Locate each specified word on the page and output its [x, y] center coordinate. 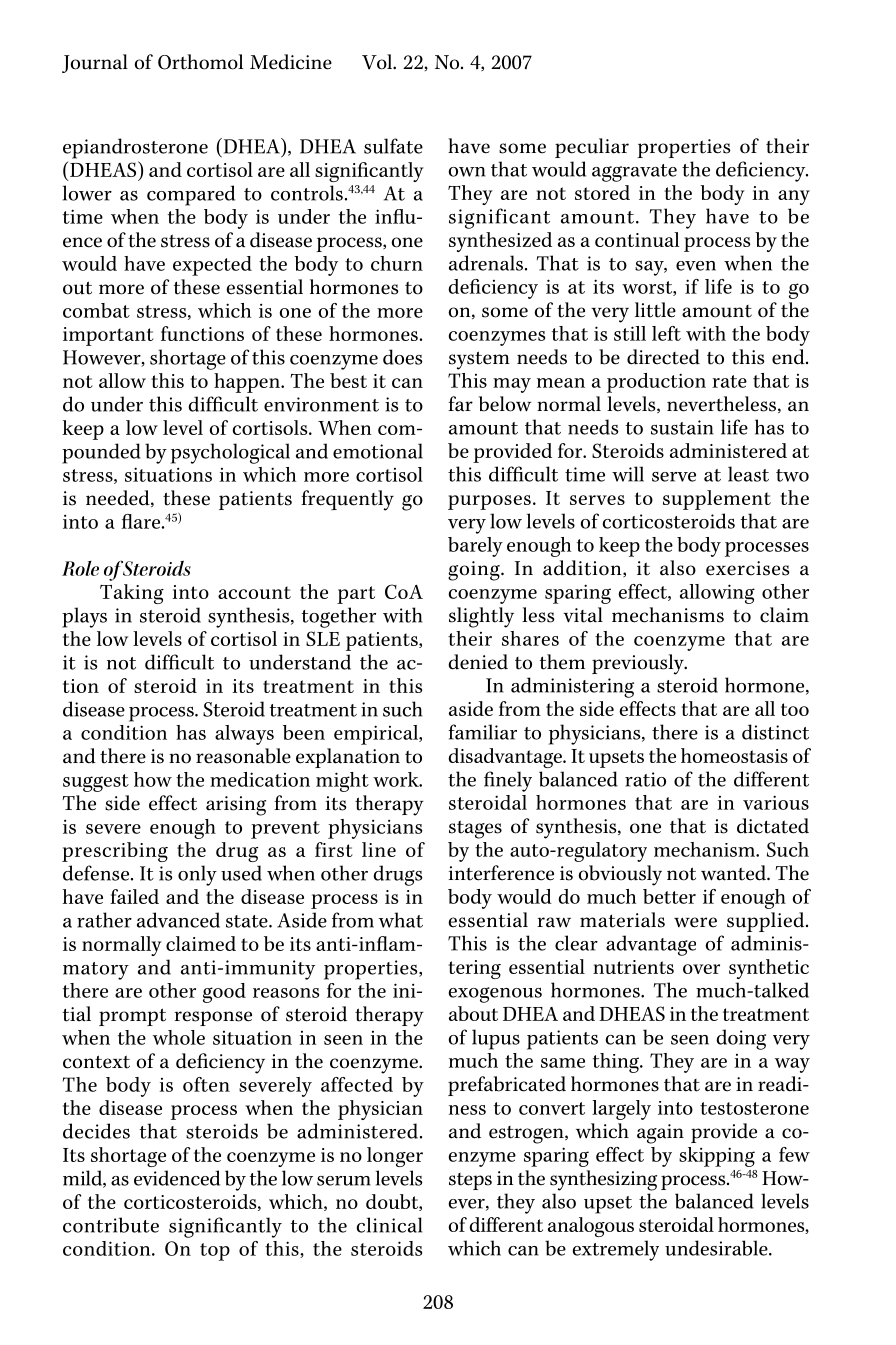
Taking [132, 594]
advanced [178, 920]
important [108, 336]
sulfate [393, 146]
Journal [95, 63]
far [460, 404]
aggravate [634, 173]
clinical [389, 1225]
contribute [111, 1225]
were [695, 922]
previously [639, 664]
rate [729, 381]
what [401, 920]
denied [478, 662]
